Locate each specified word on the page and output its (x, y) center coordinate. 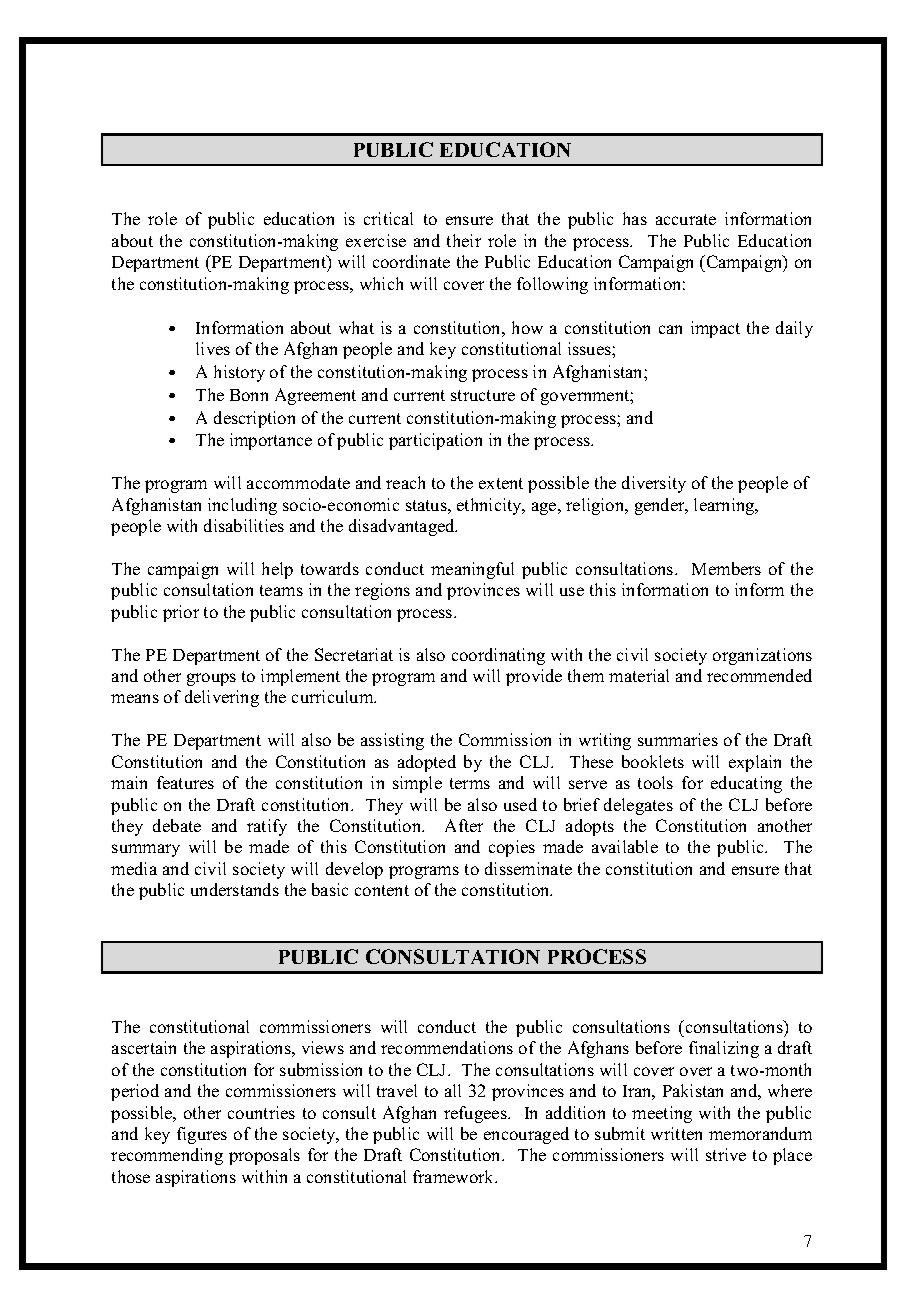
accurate (686, 219)
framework (455, 1176)
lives (213, 348)
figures (202, 1135)
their (464, 240)
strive (726, 1154)
